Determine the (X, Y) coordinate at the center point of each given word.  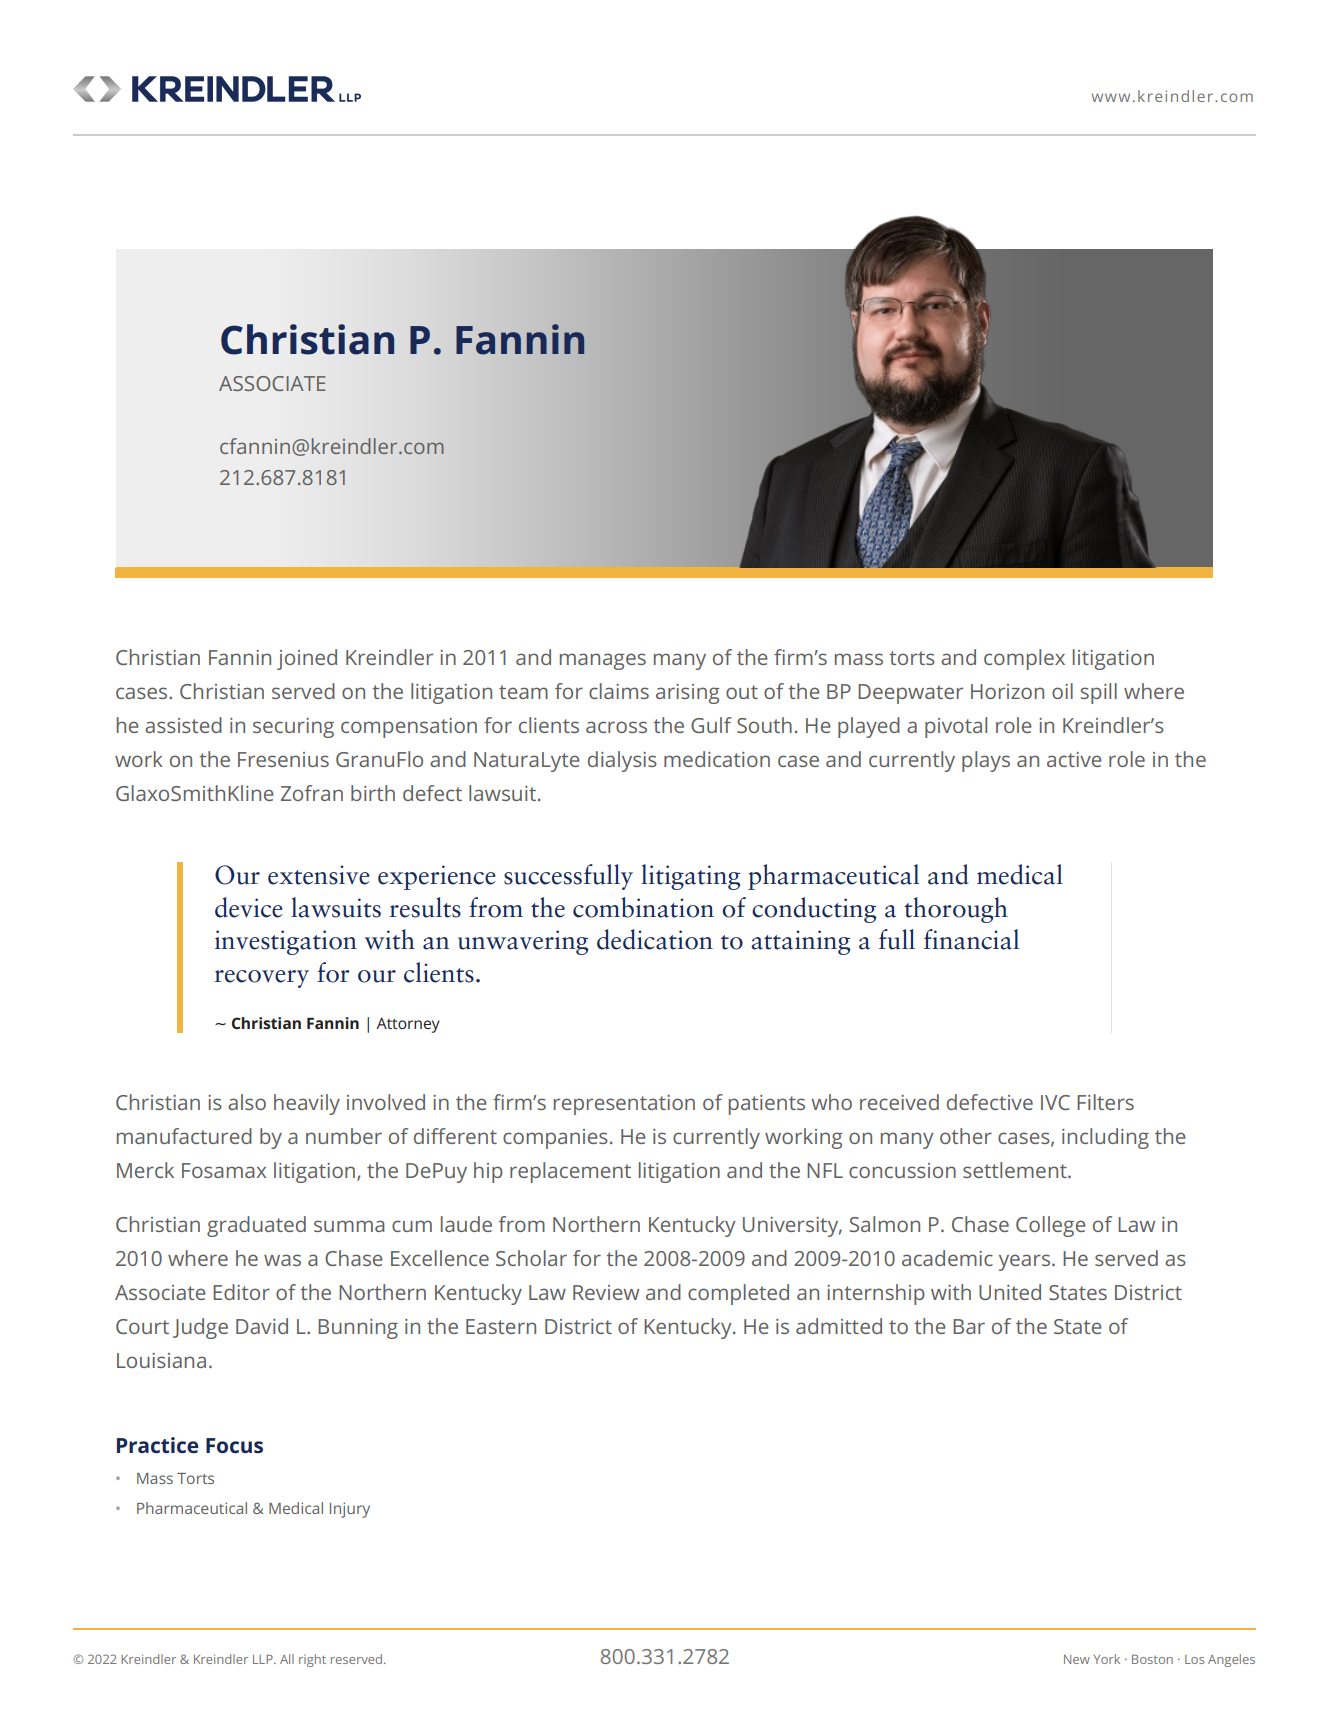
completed (738, 1294)
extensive (319, 875)
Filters (1105, 1102)
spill (1099, 693)
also (247, 1102)
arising (688, 694)
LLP (264, 1659)
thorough (956, 910)
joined (307, 659)
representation (624, 1105)
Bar (969, 1326)
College (1051, 1226)
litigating (690, 877)
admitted (839, 1326)
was (282, 1260)
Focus (234, 1445)
